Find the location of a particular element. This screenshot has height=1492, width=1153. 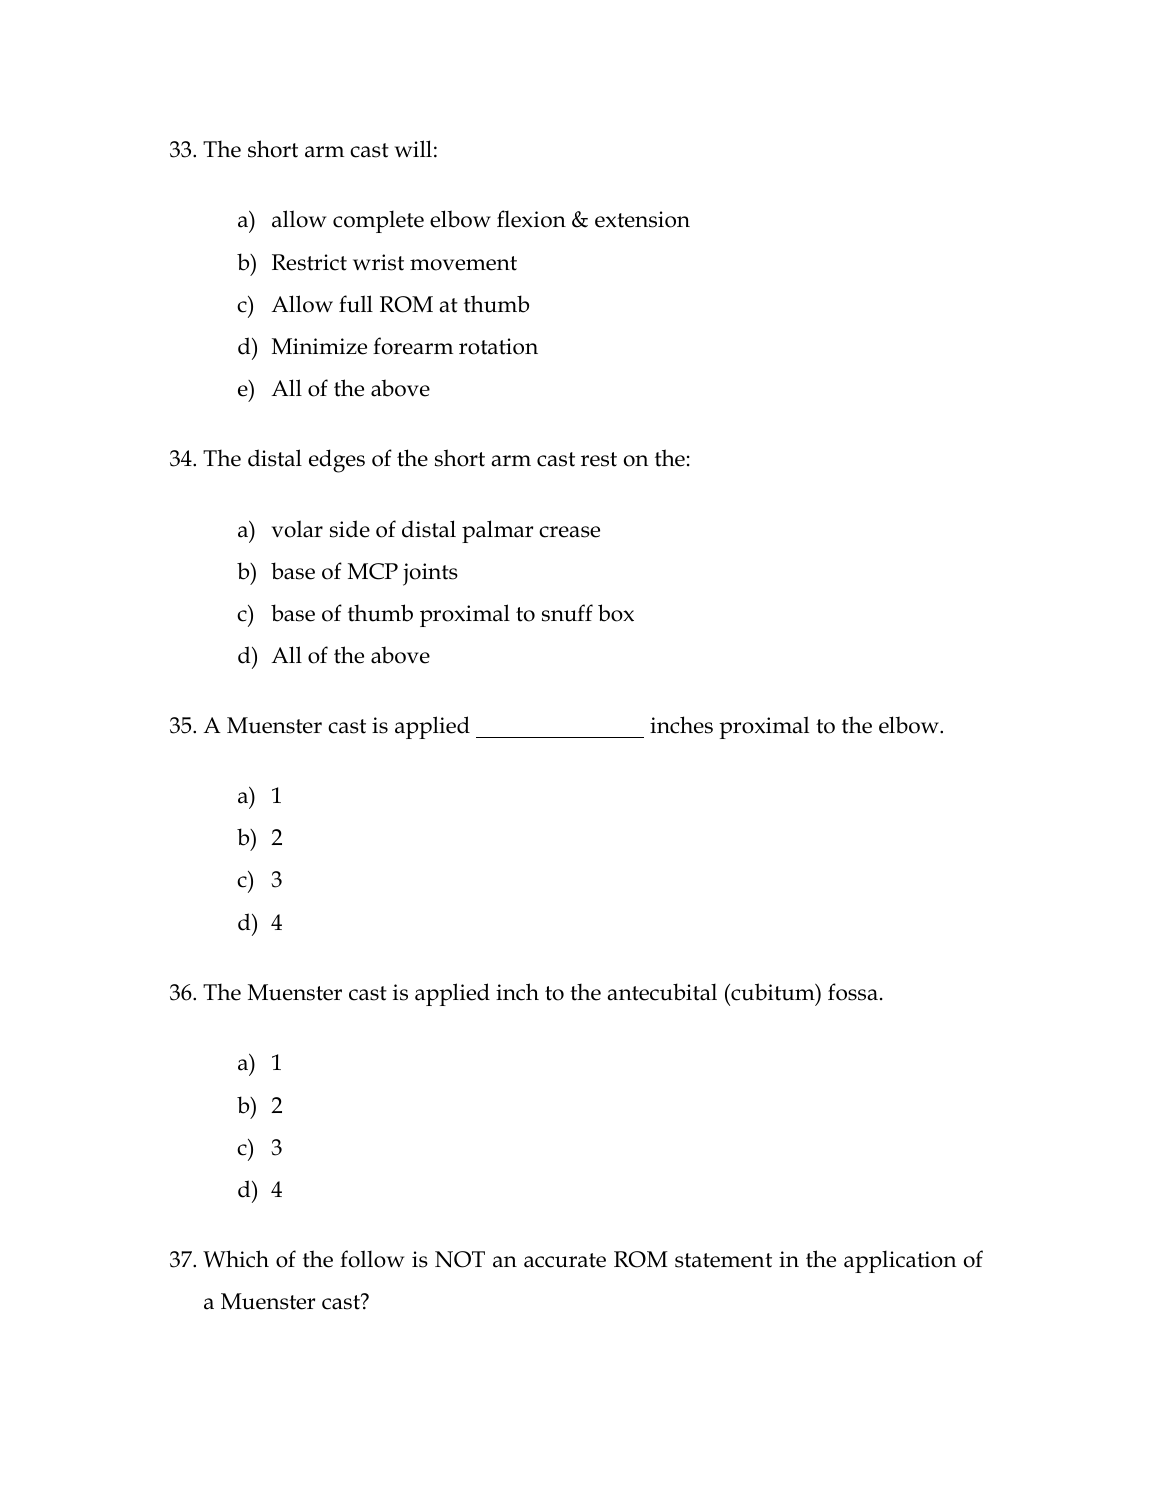

MCP is located at coordinates (373, 571).
